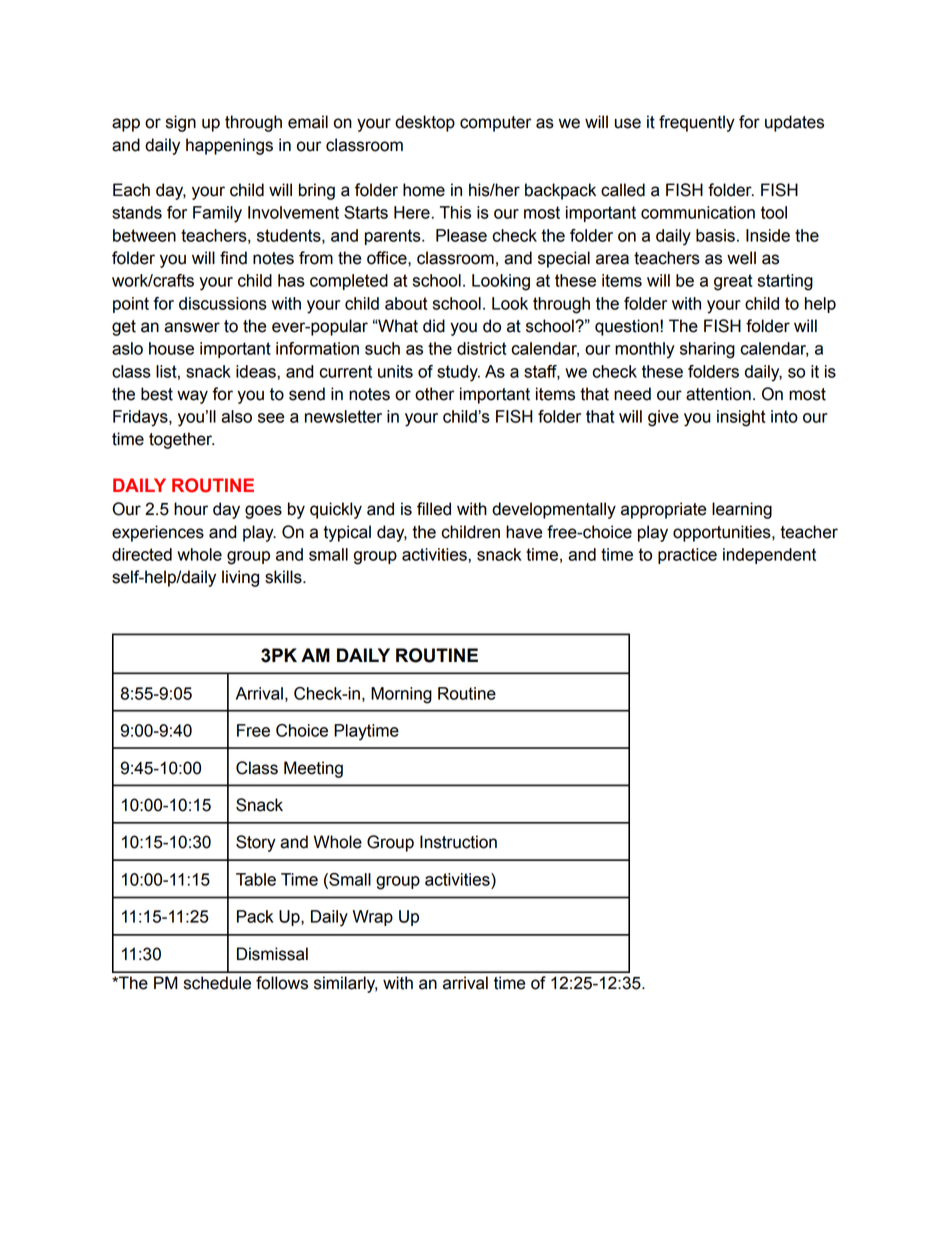  I want to click on other, so click(434, 394).
